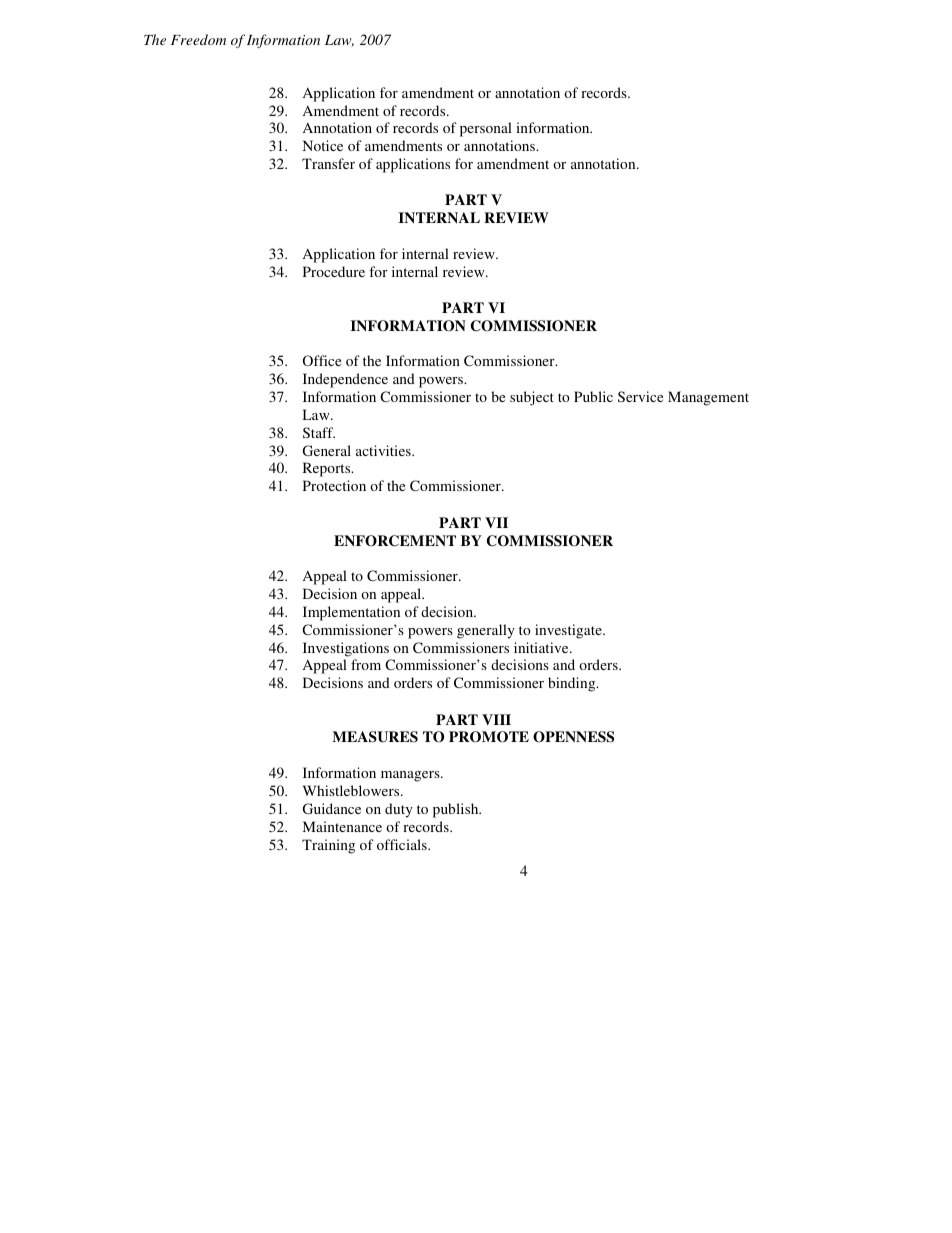  I want to click on Freedom, so click(198, 39).
